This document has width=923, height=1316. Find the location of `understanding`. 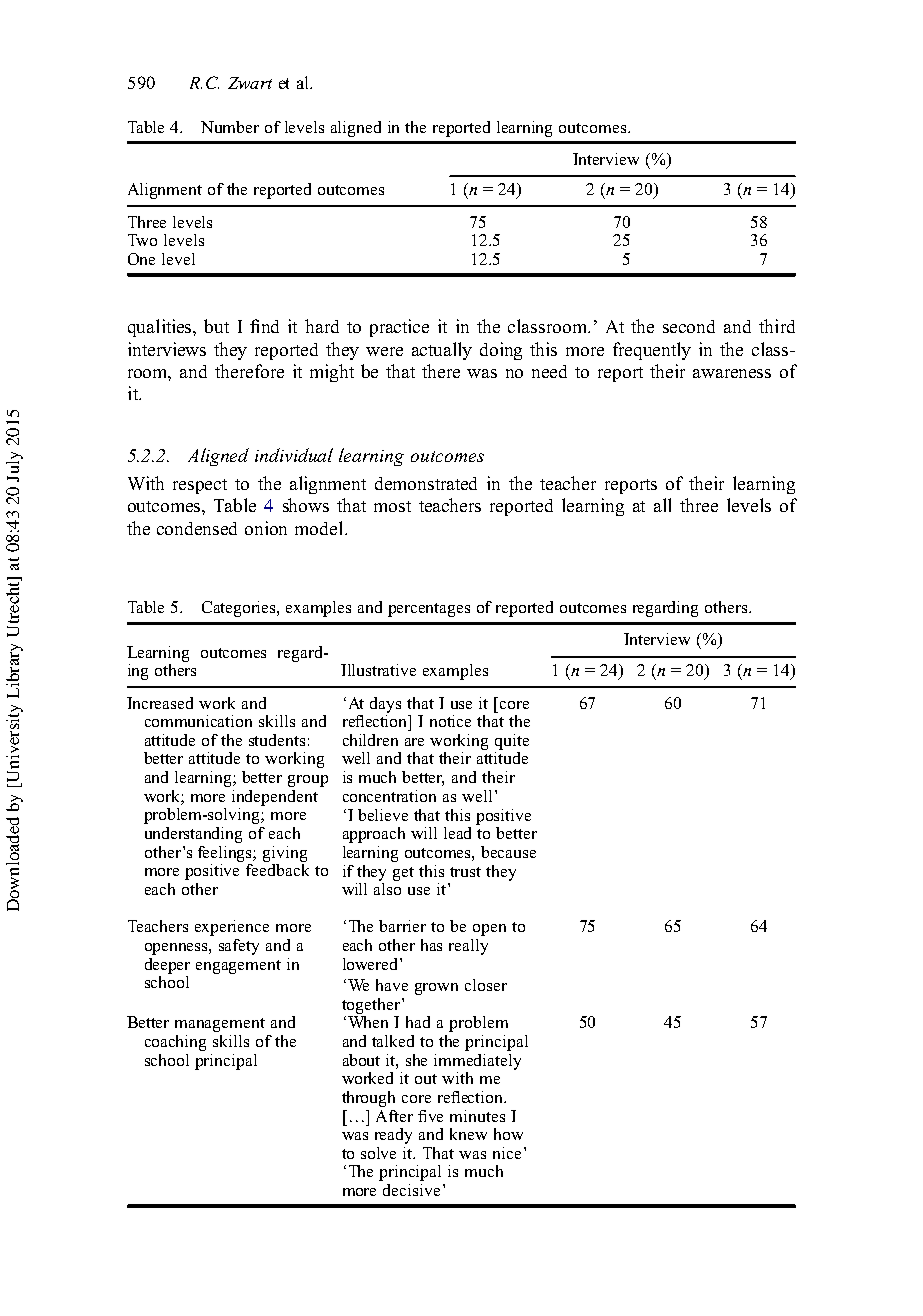

understanding is located at coordinates (193, 835).
